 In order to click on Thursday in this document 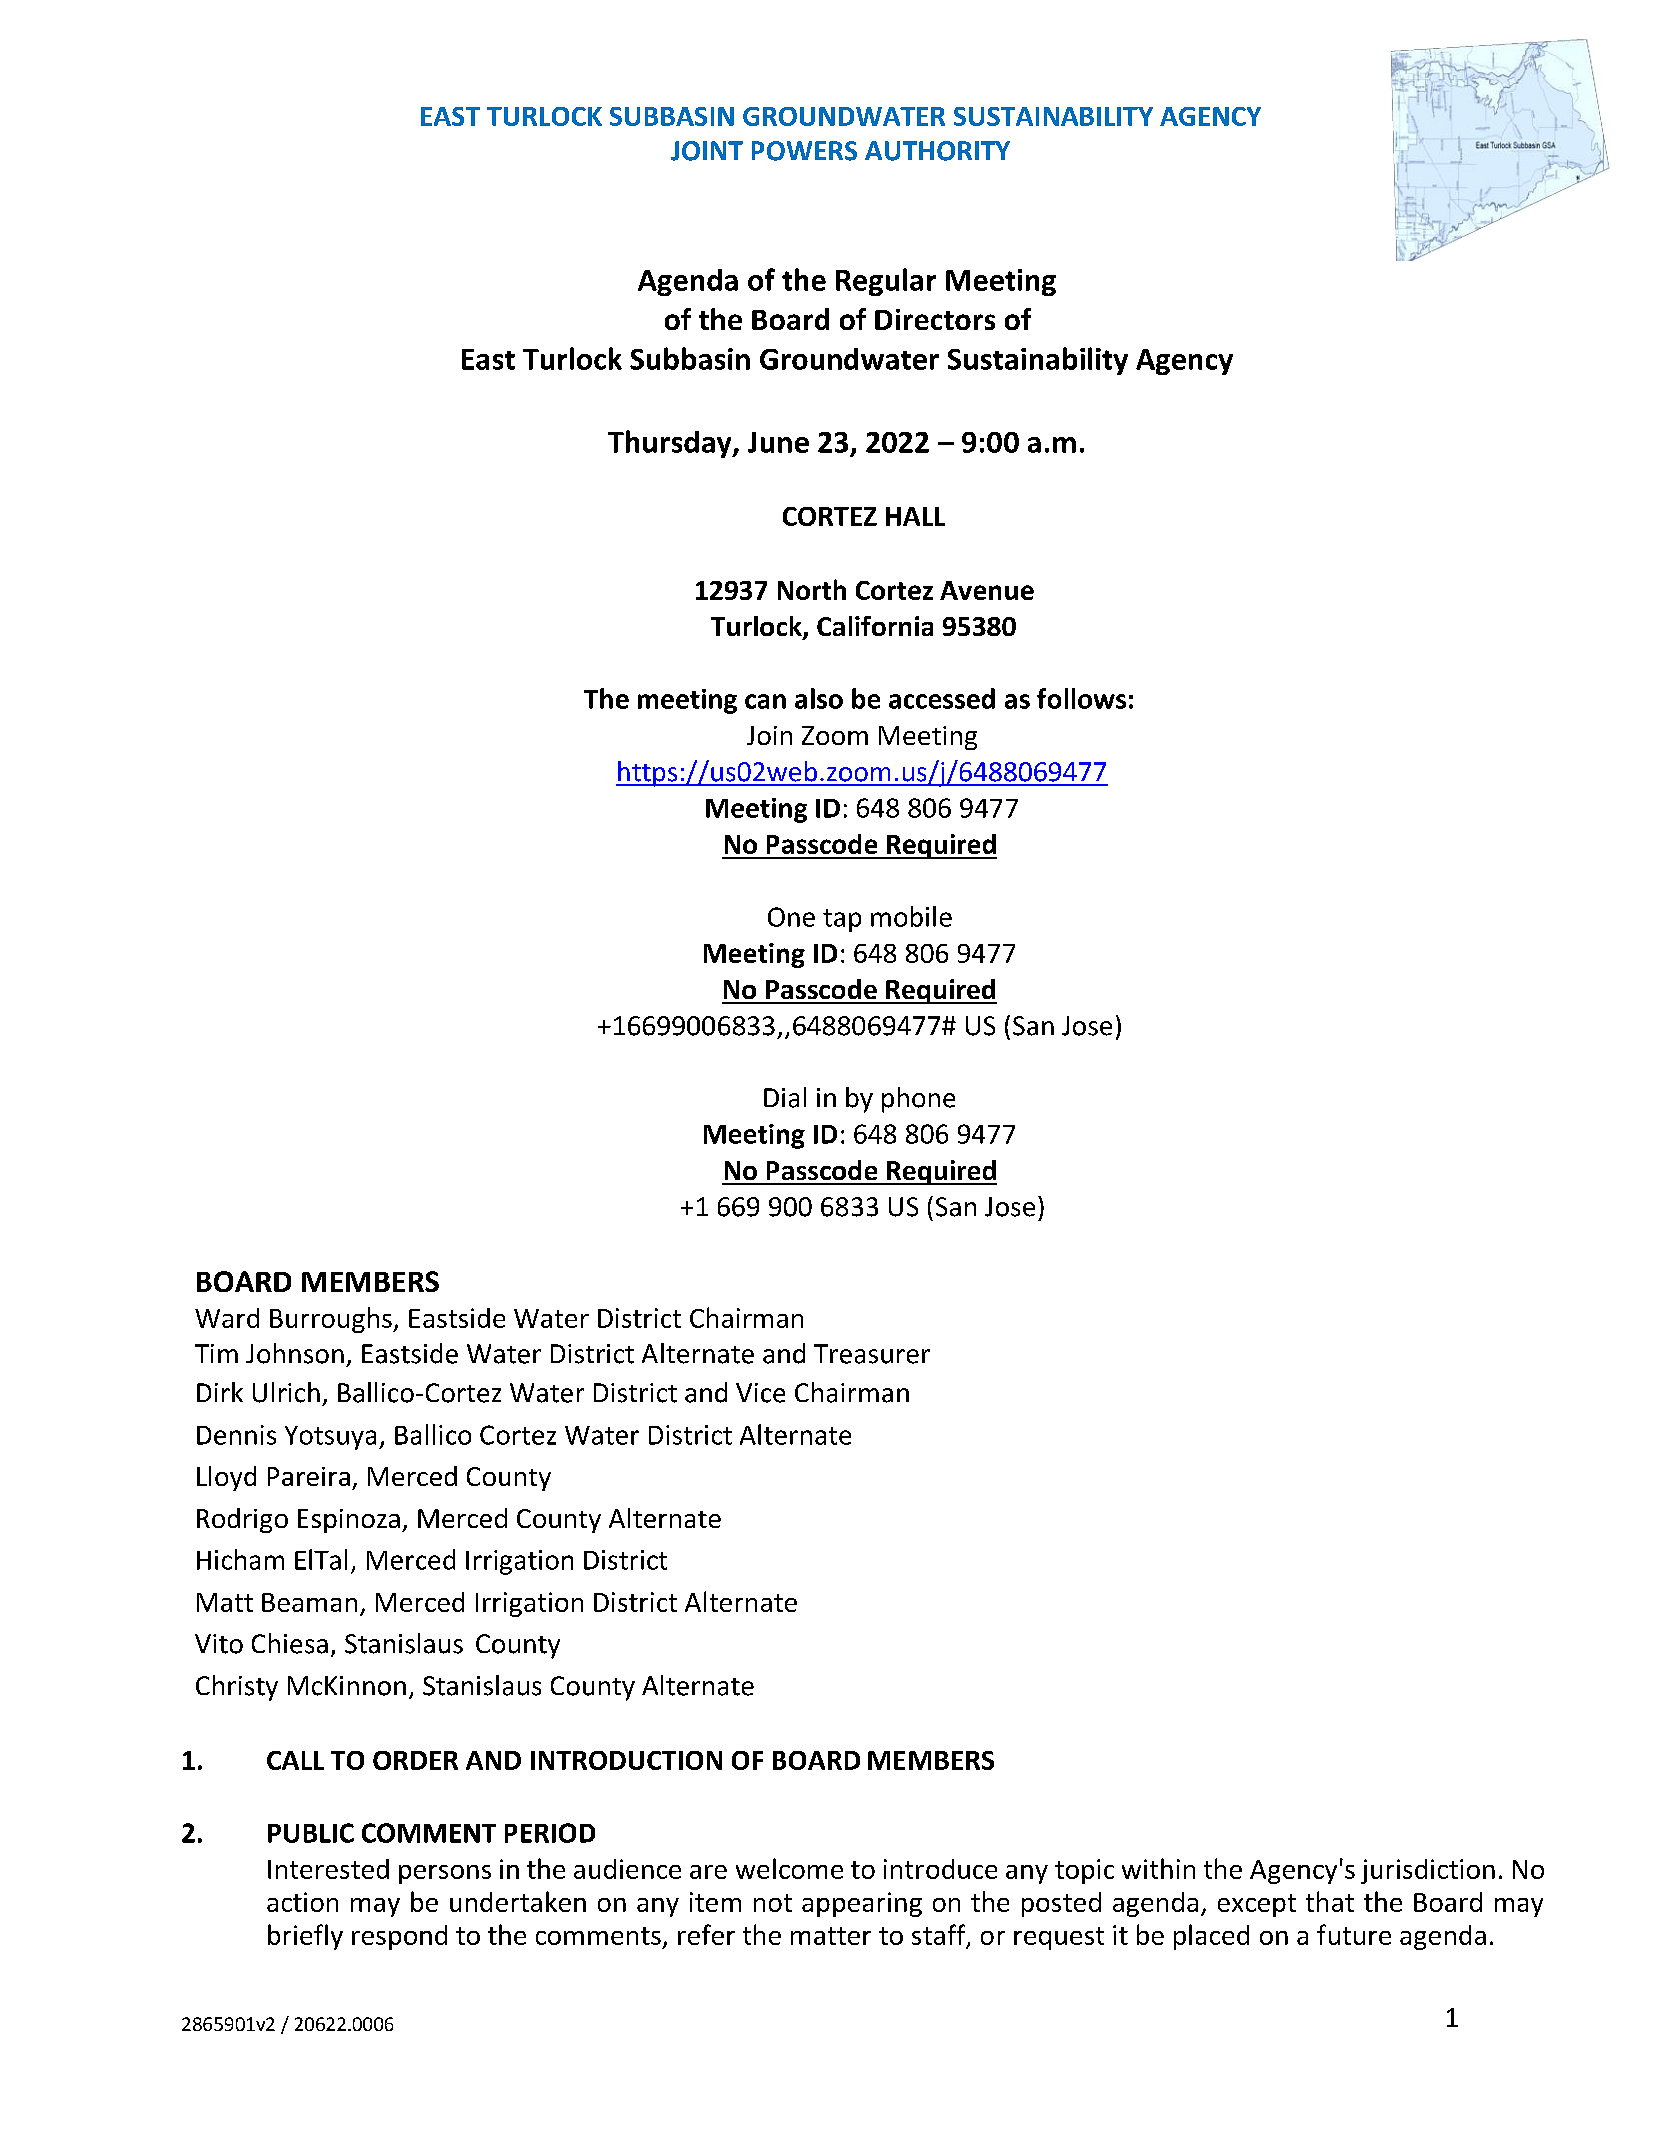, I will do `click(671, 444)`.
